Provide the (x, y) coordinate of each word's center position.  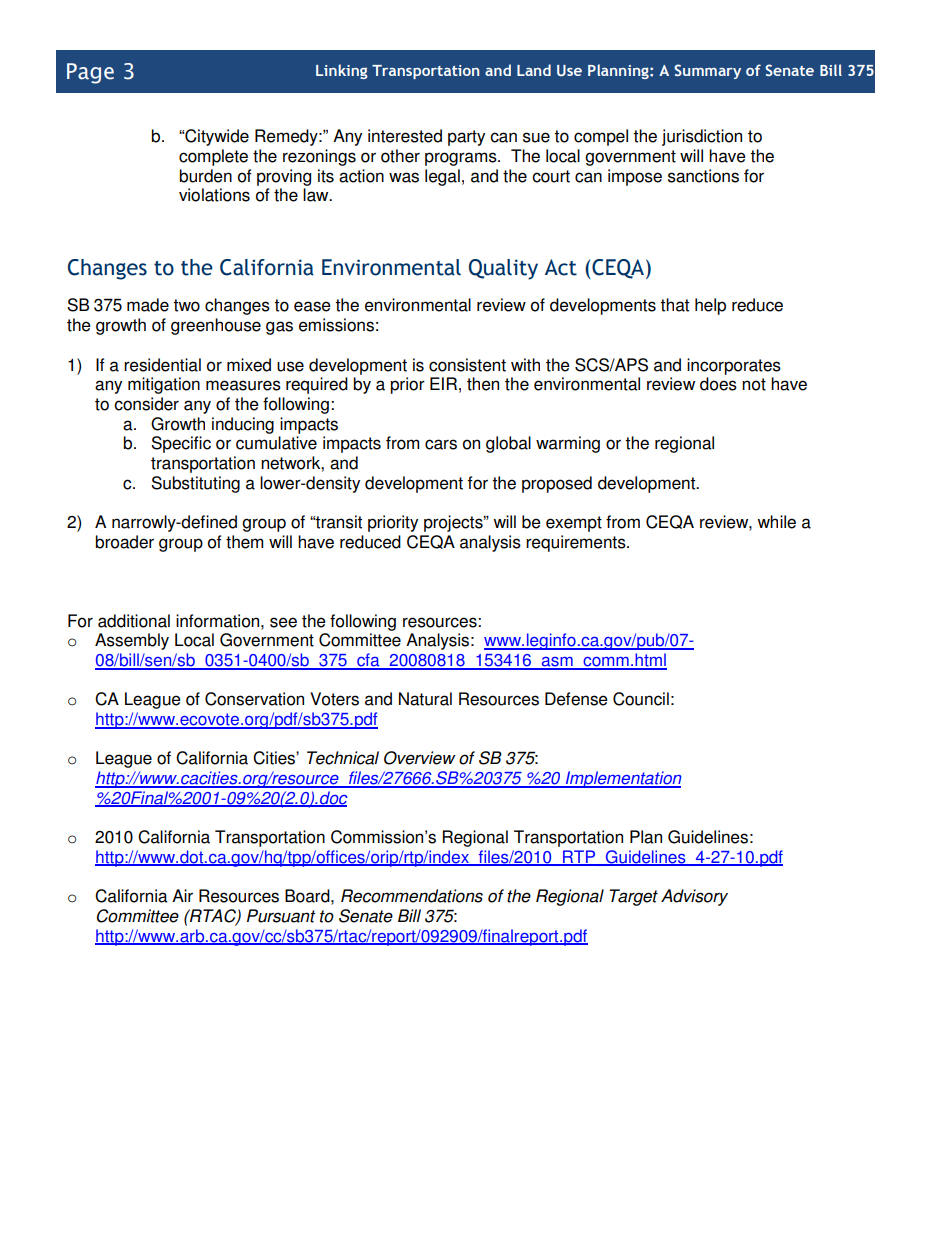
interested (405, 136)
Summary (707, 71)
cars (441, 444)
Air (182, 895)
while (776, 522)
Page (90, 73)
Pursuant (281, 916)
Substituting (195, 484)
